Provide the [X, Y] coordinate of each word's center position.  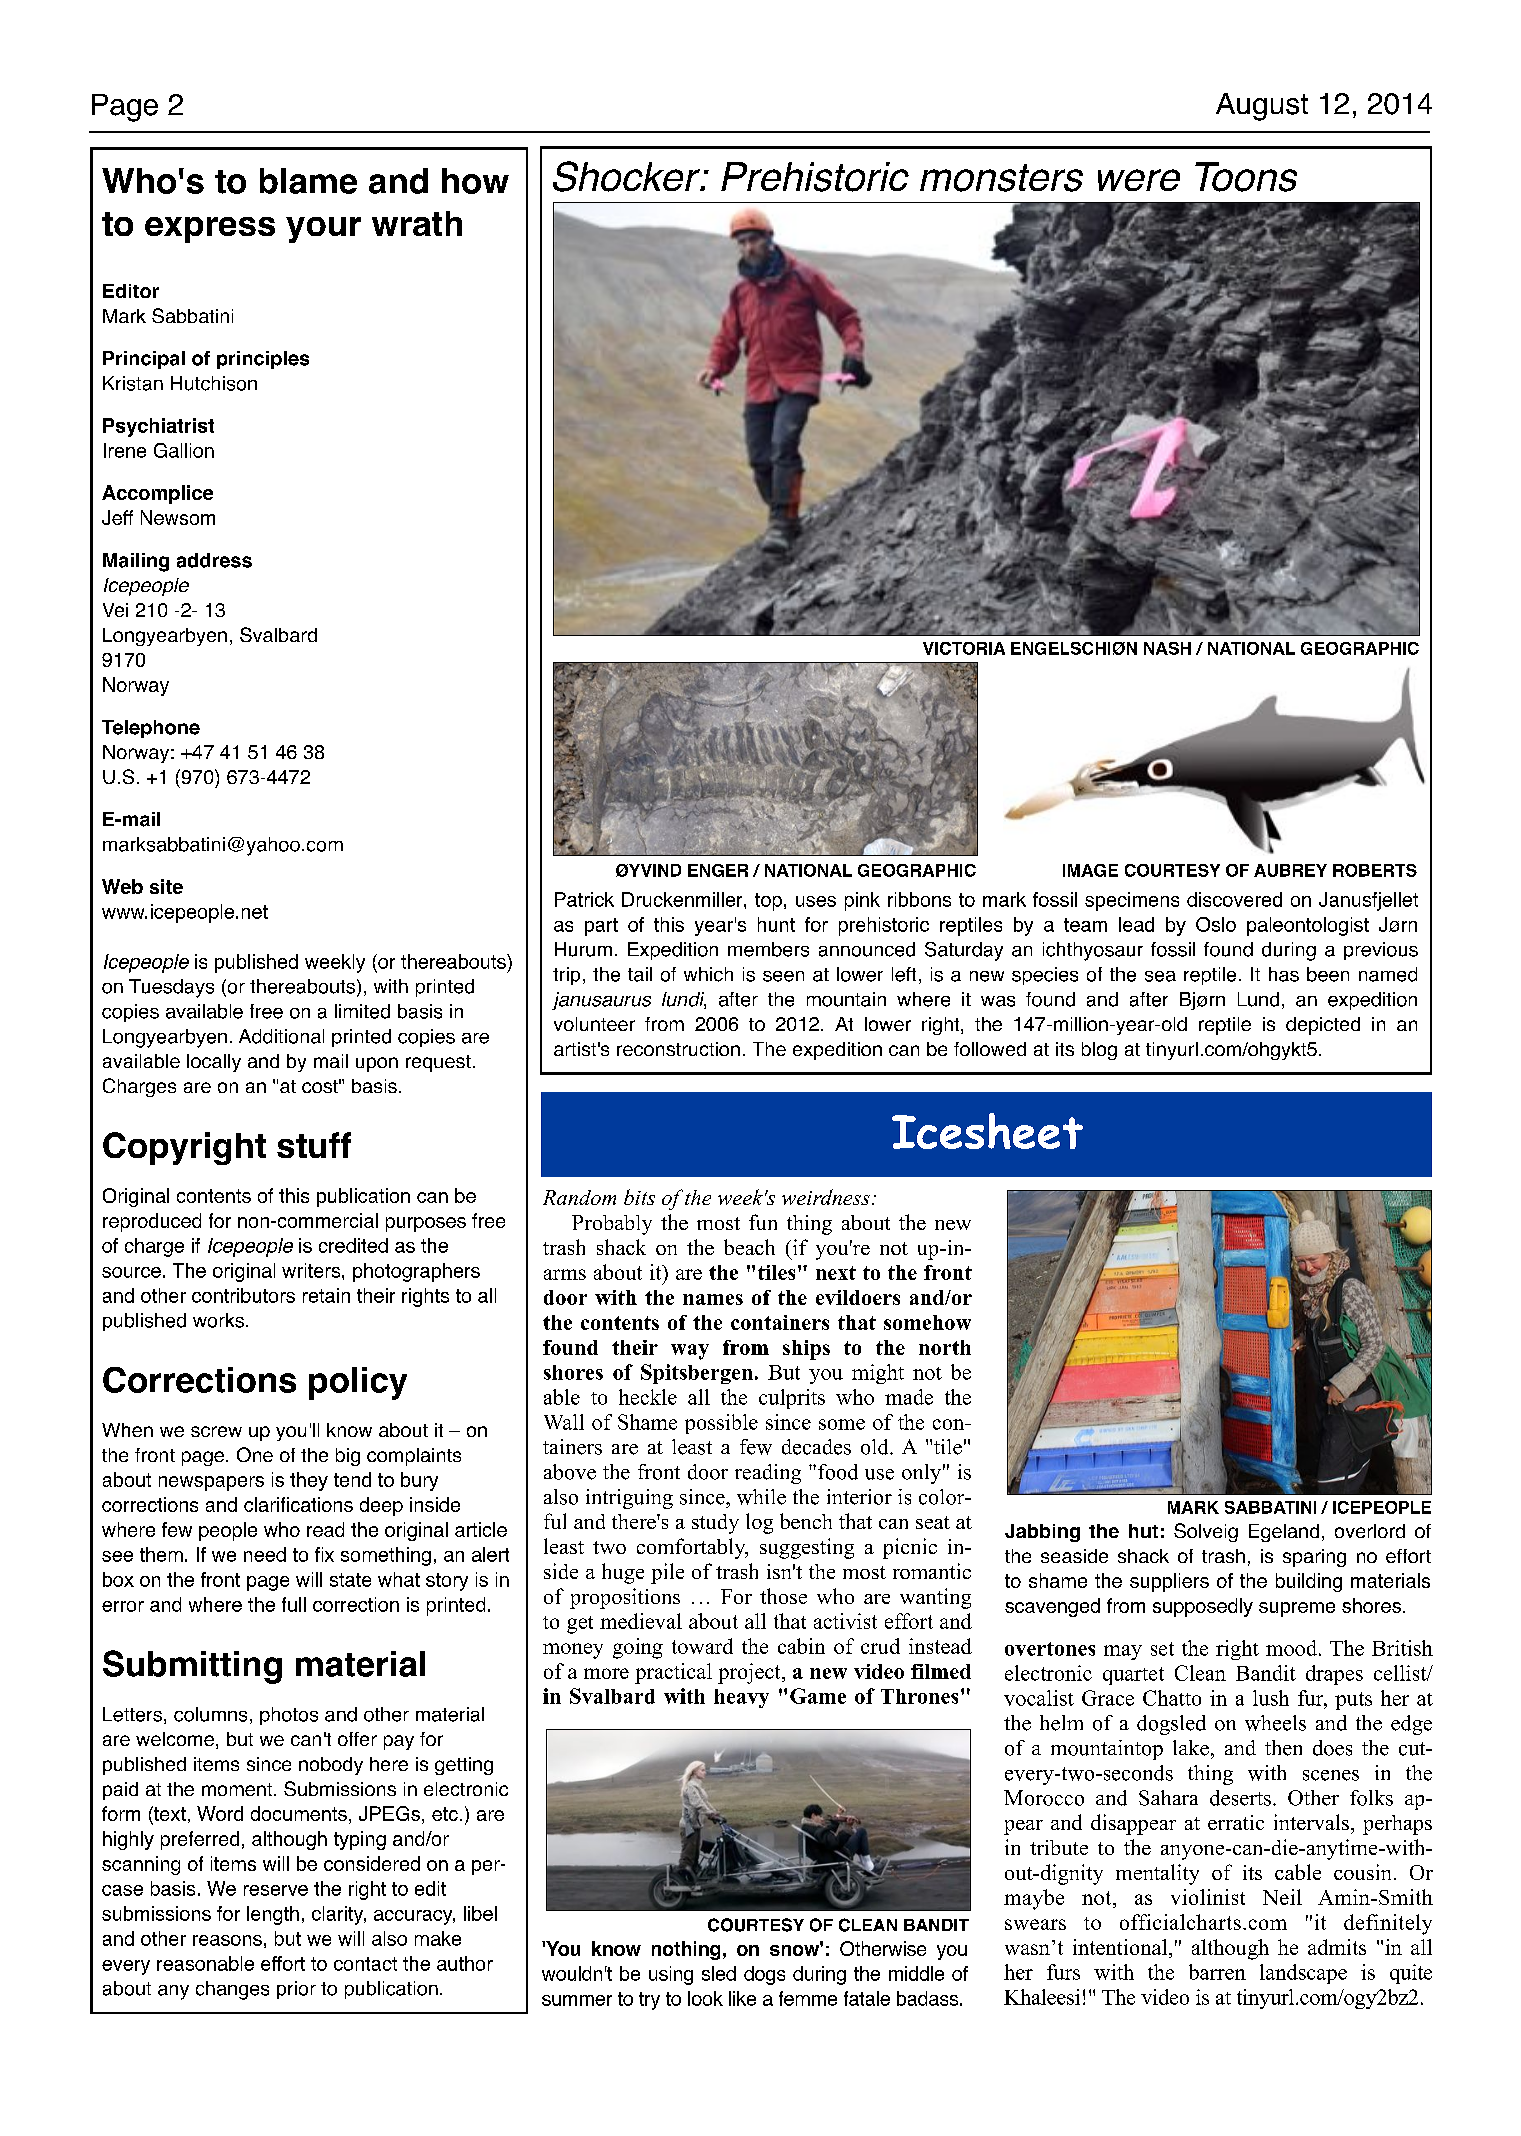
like [742, 1998]
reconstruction [678, 1049]
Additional [281, 1036]
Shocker [627, 176]
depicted [1323, 1026]
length [273, 1915]
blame [308, 181]
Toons [1246, 177]
